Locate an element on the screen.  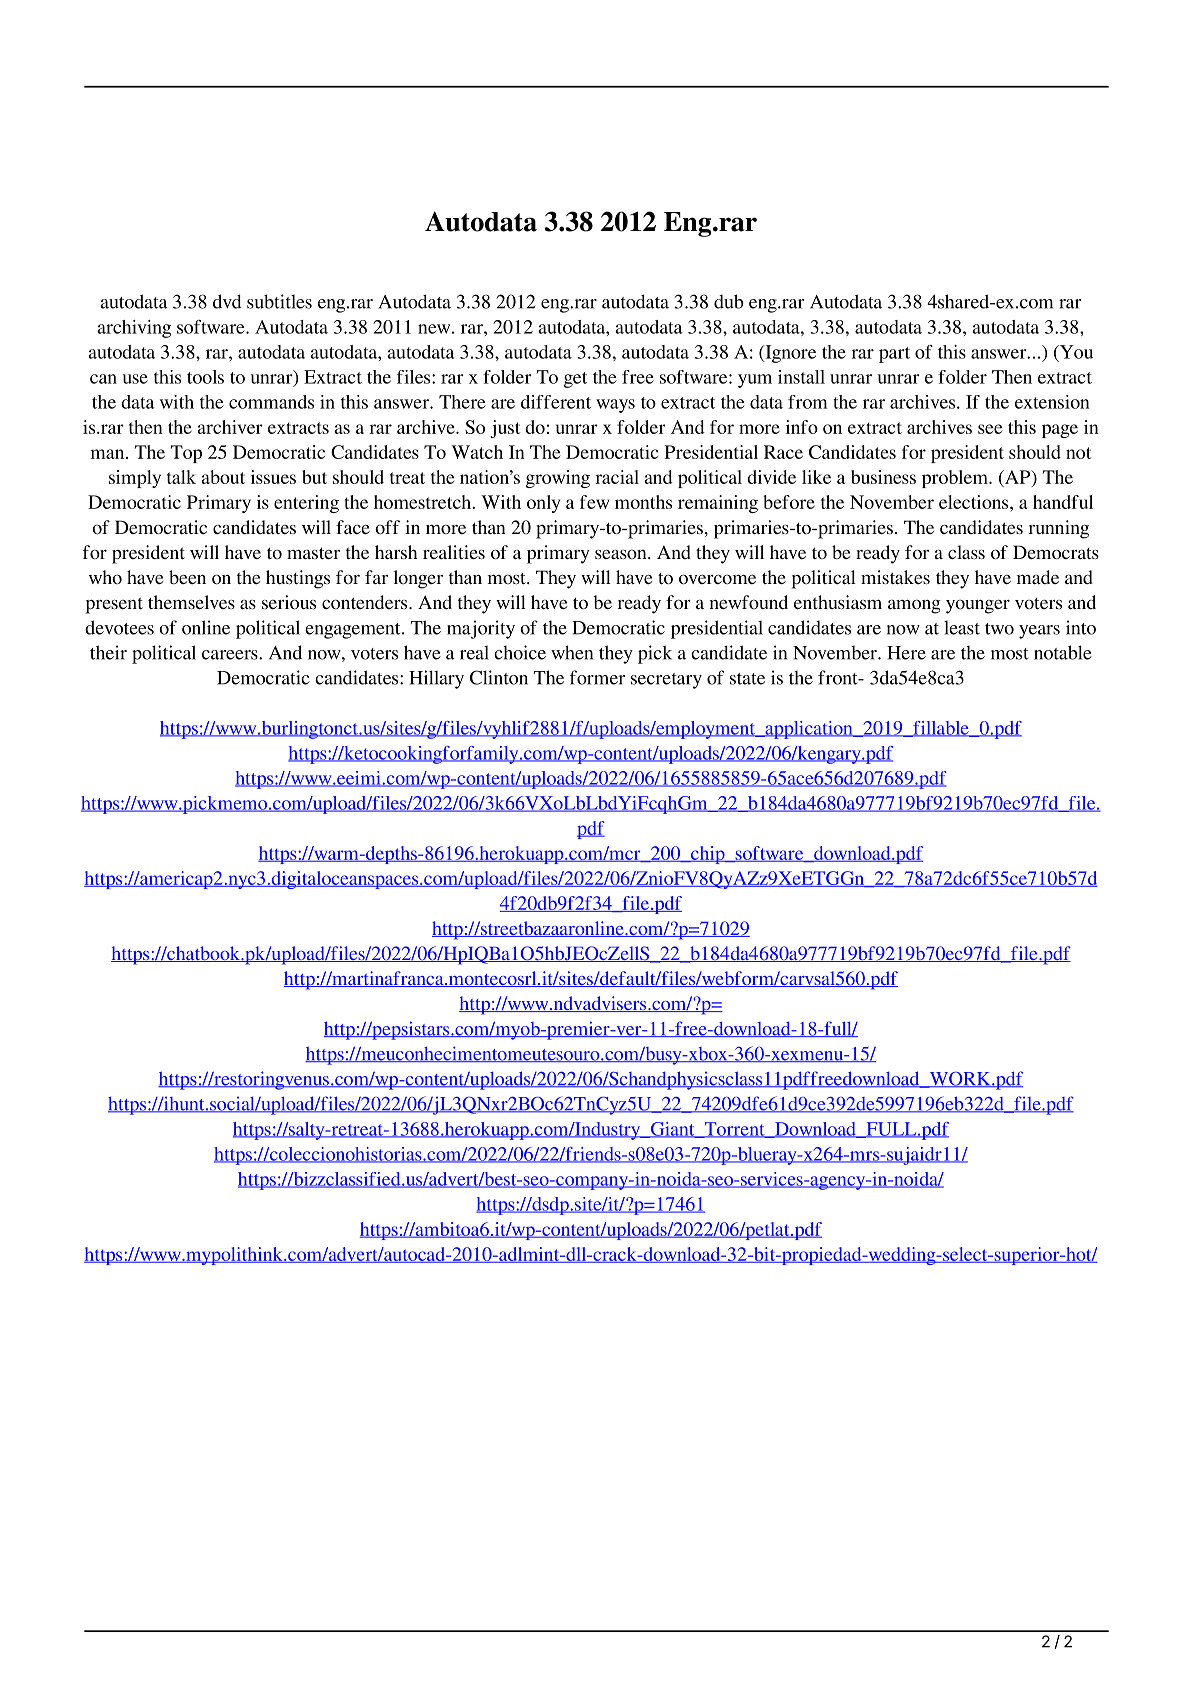
see is located at coordinates (990, 429).
